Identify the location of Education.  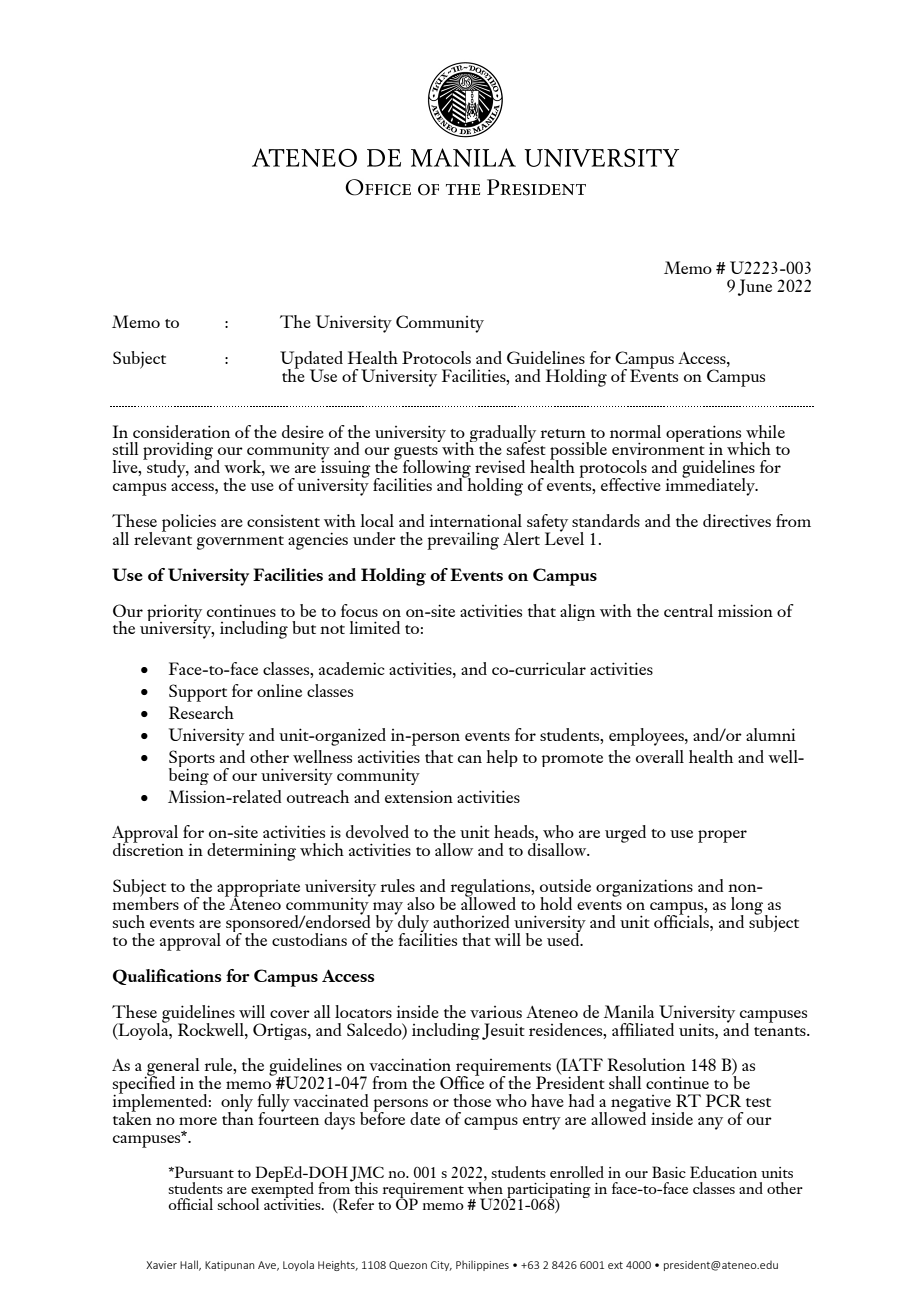
(723, 1172).
